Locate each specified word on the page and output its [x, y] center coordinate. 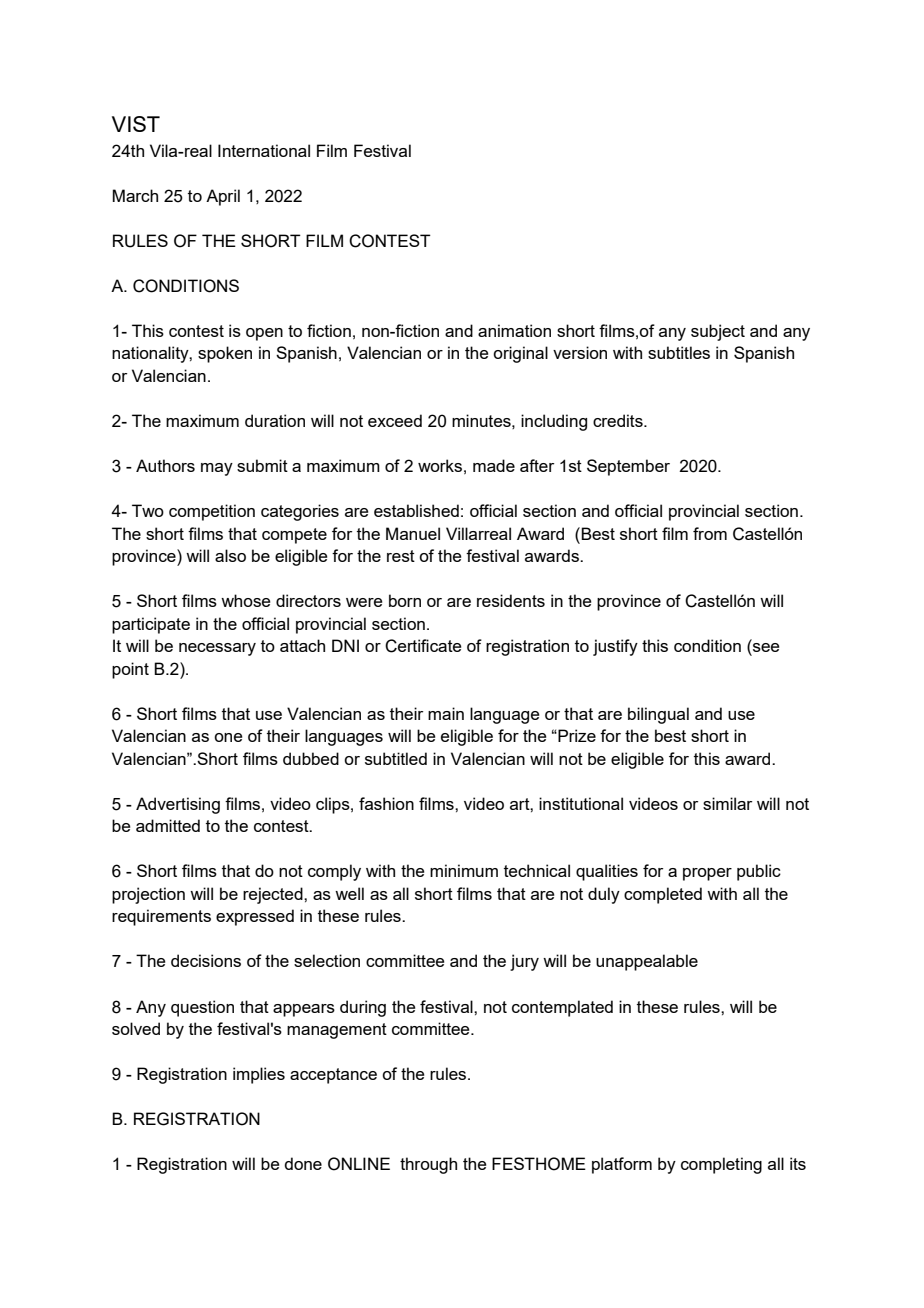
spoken [225, 354]
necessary [217, 649]
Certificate [423, 646]
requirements [161, 917]
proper [707, 874]
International [264, 150]
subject [718, 332]
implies [259, 1075]
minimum [464, 870]
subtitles [679, 352]
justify [615, 647]
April [223, 197]
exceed [395, 420]
